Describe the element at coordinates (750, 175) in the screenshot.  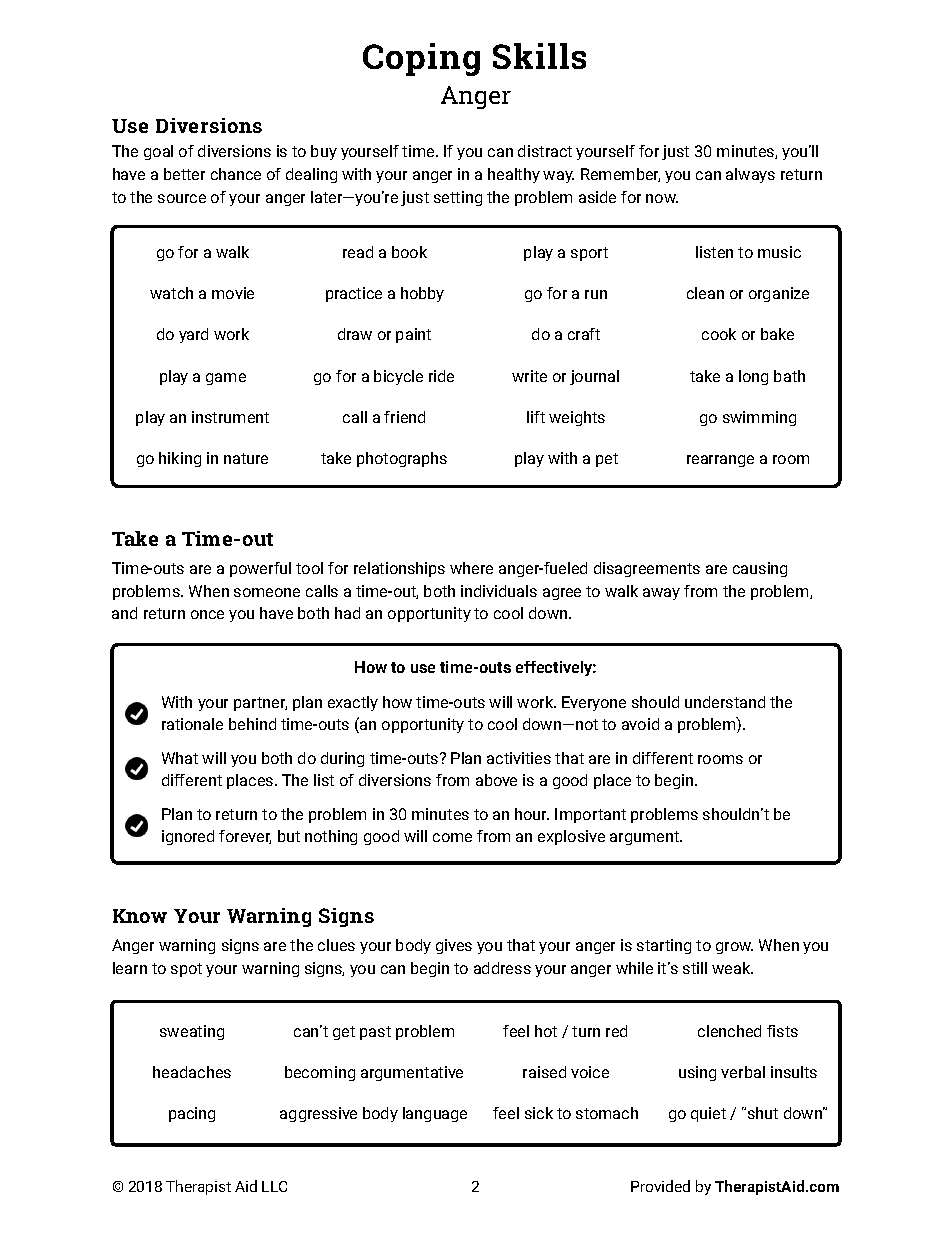
I see `always` at that location.
